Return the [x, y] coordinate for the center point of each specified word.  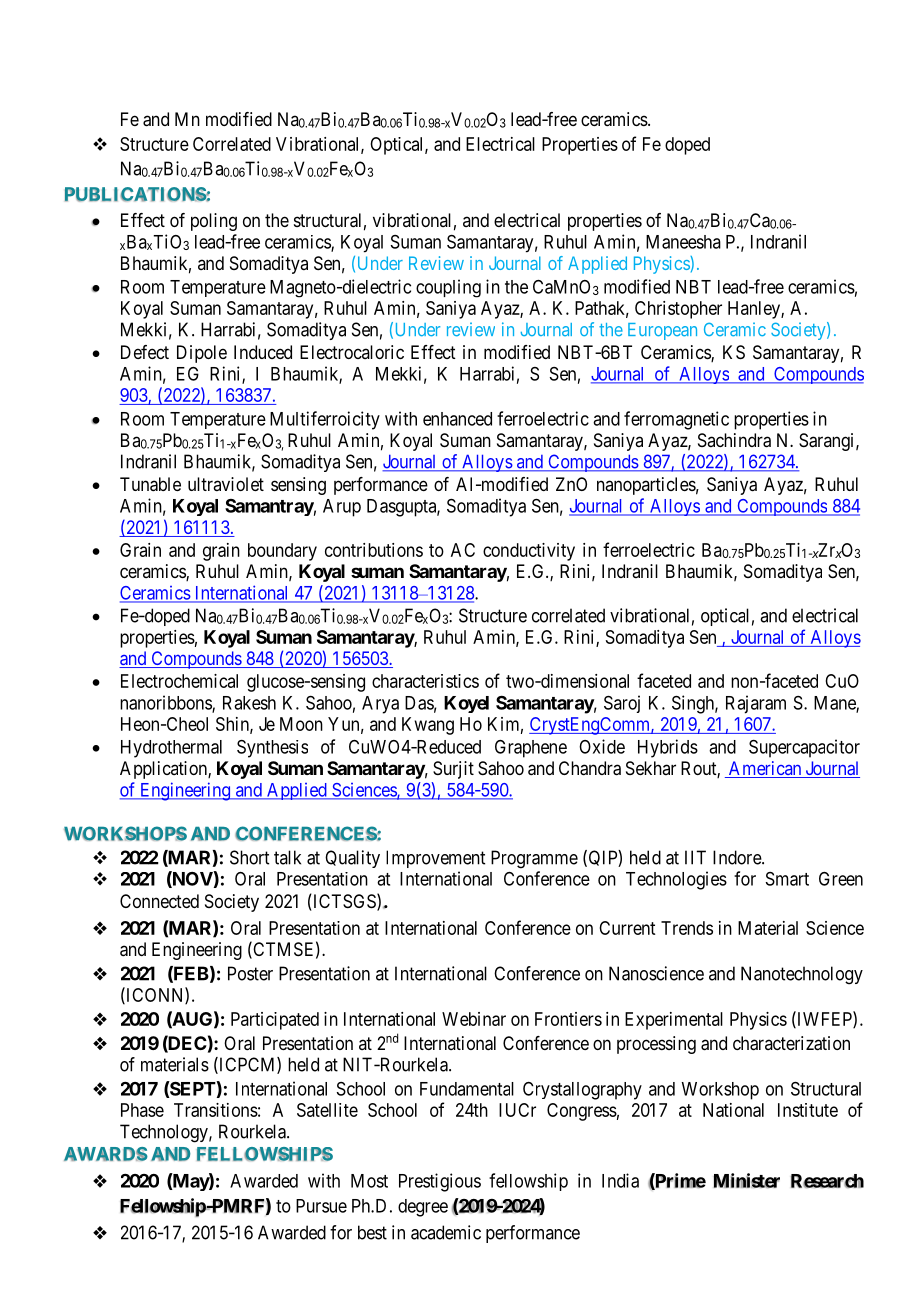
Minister [746, 1180]
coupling [448, 288]
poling [214, 222]
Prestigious [440, 1182]
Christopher [678, 310]
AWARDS [106, 1154]
